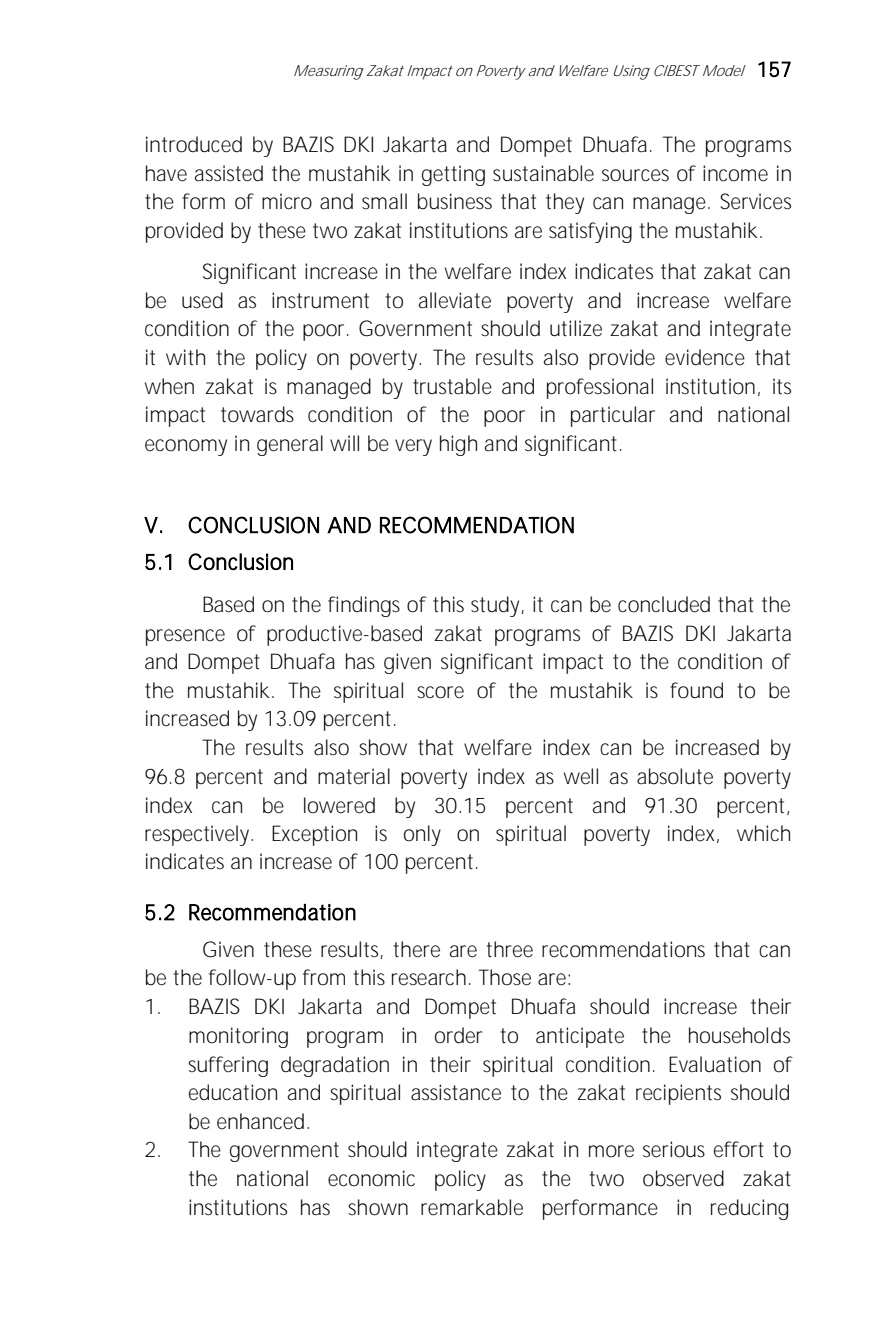 The width and height of the screenshot is (896, 1331). I want to click on enhanced, so click(262, 1121).
